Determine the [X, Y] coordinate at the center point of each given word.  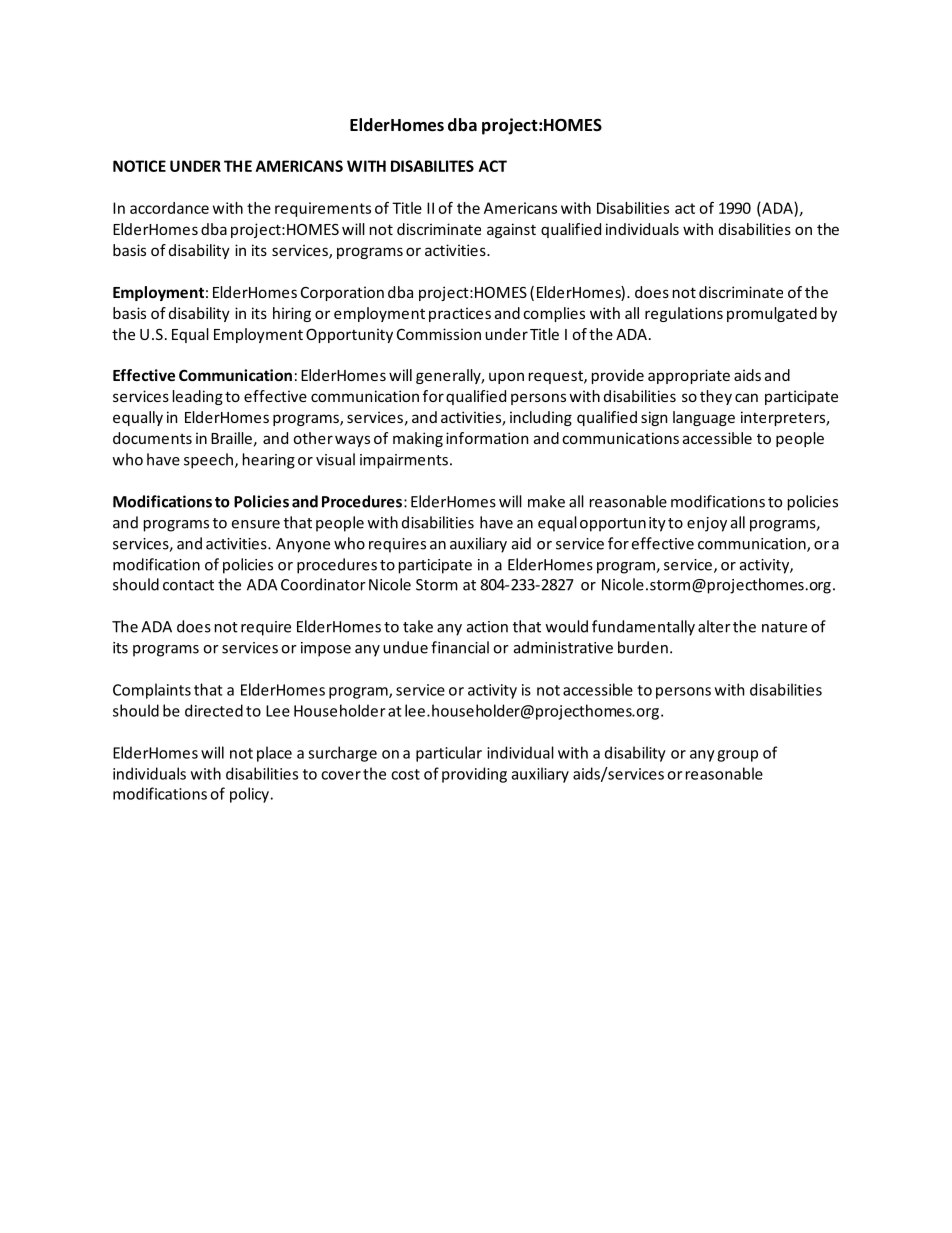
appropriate [689, 376]
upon [506, 378]
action [487, 627]
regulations [684, 314]
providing [474, 775]
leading [198, 397]
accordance [169, 208]
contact [188, 585]
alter [714, 626]
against [511, 230]
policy [249, 795]
